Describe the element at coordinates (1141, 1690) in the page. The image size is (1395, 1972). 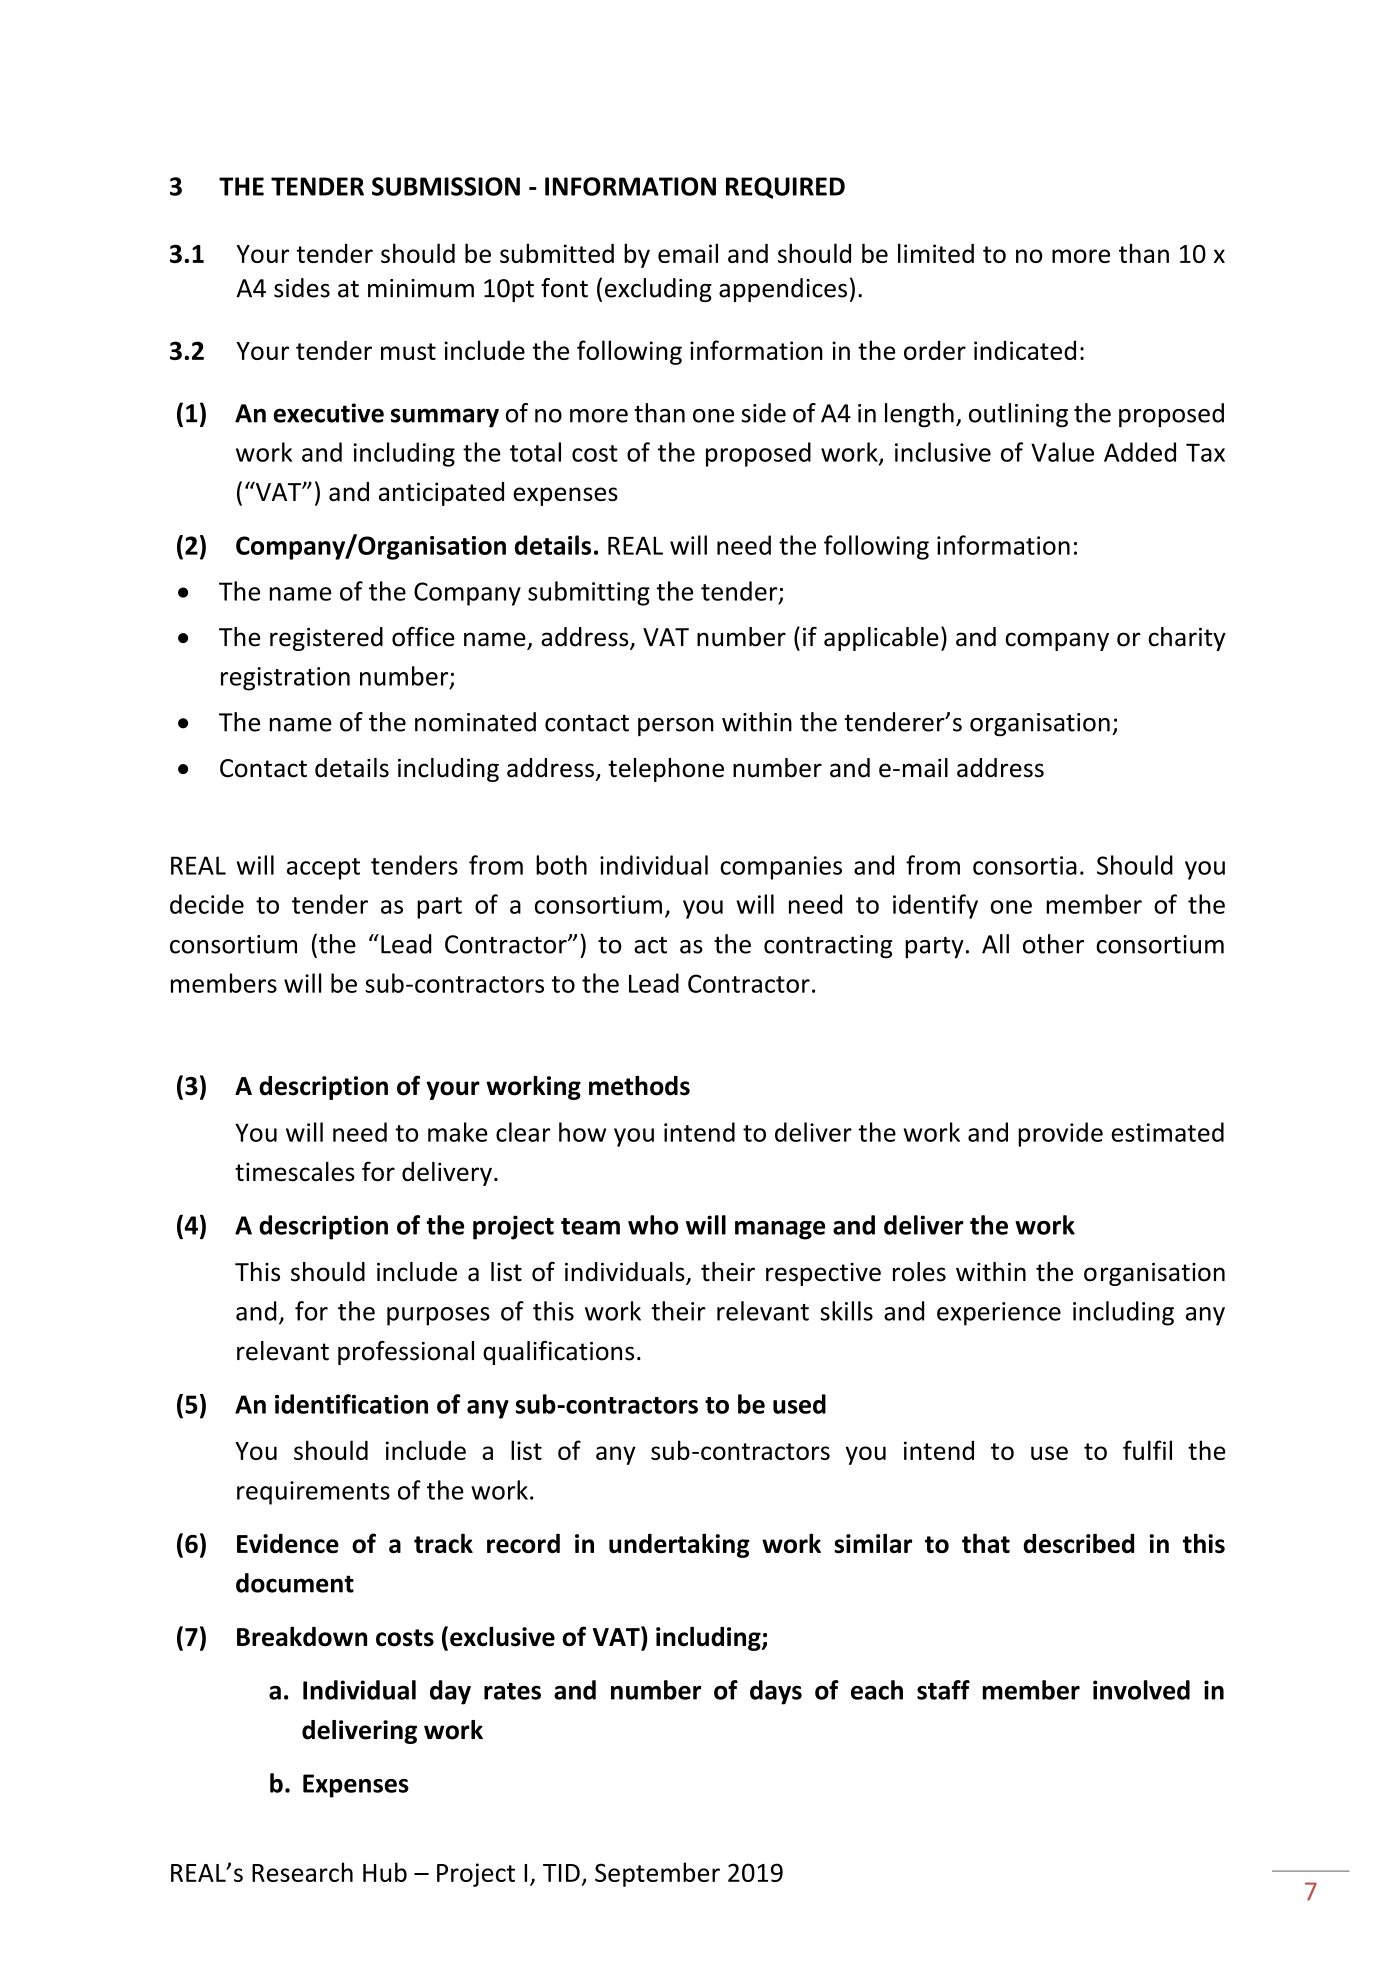
I see `involved` at that location.
